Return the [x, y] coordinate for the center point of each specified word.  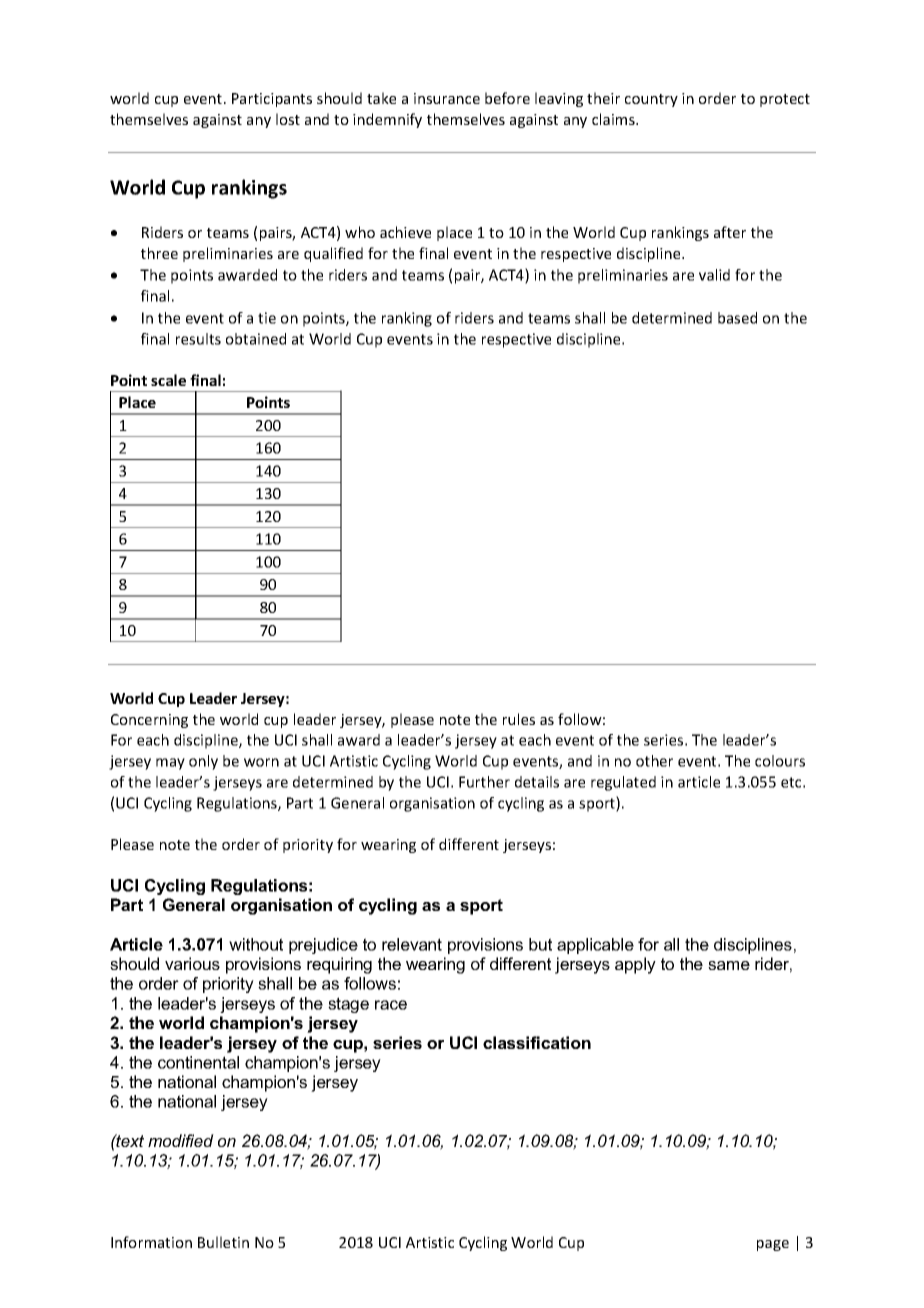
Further [484, 782]
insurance [447, 98]
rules [519, 719]
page [773, 1245]
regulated [623, 783]
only [203, 762]
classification [537, 1042]
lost [288, 119]
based [737, 318]
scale [168, 380]
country [651, 100]
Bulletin [223, 1242]
